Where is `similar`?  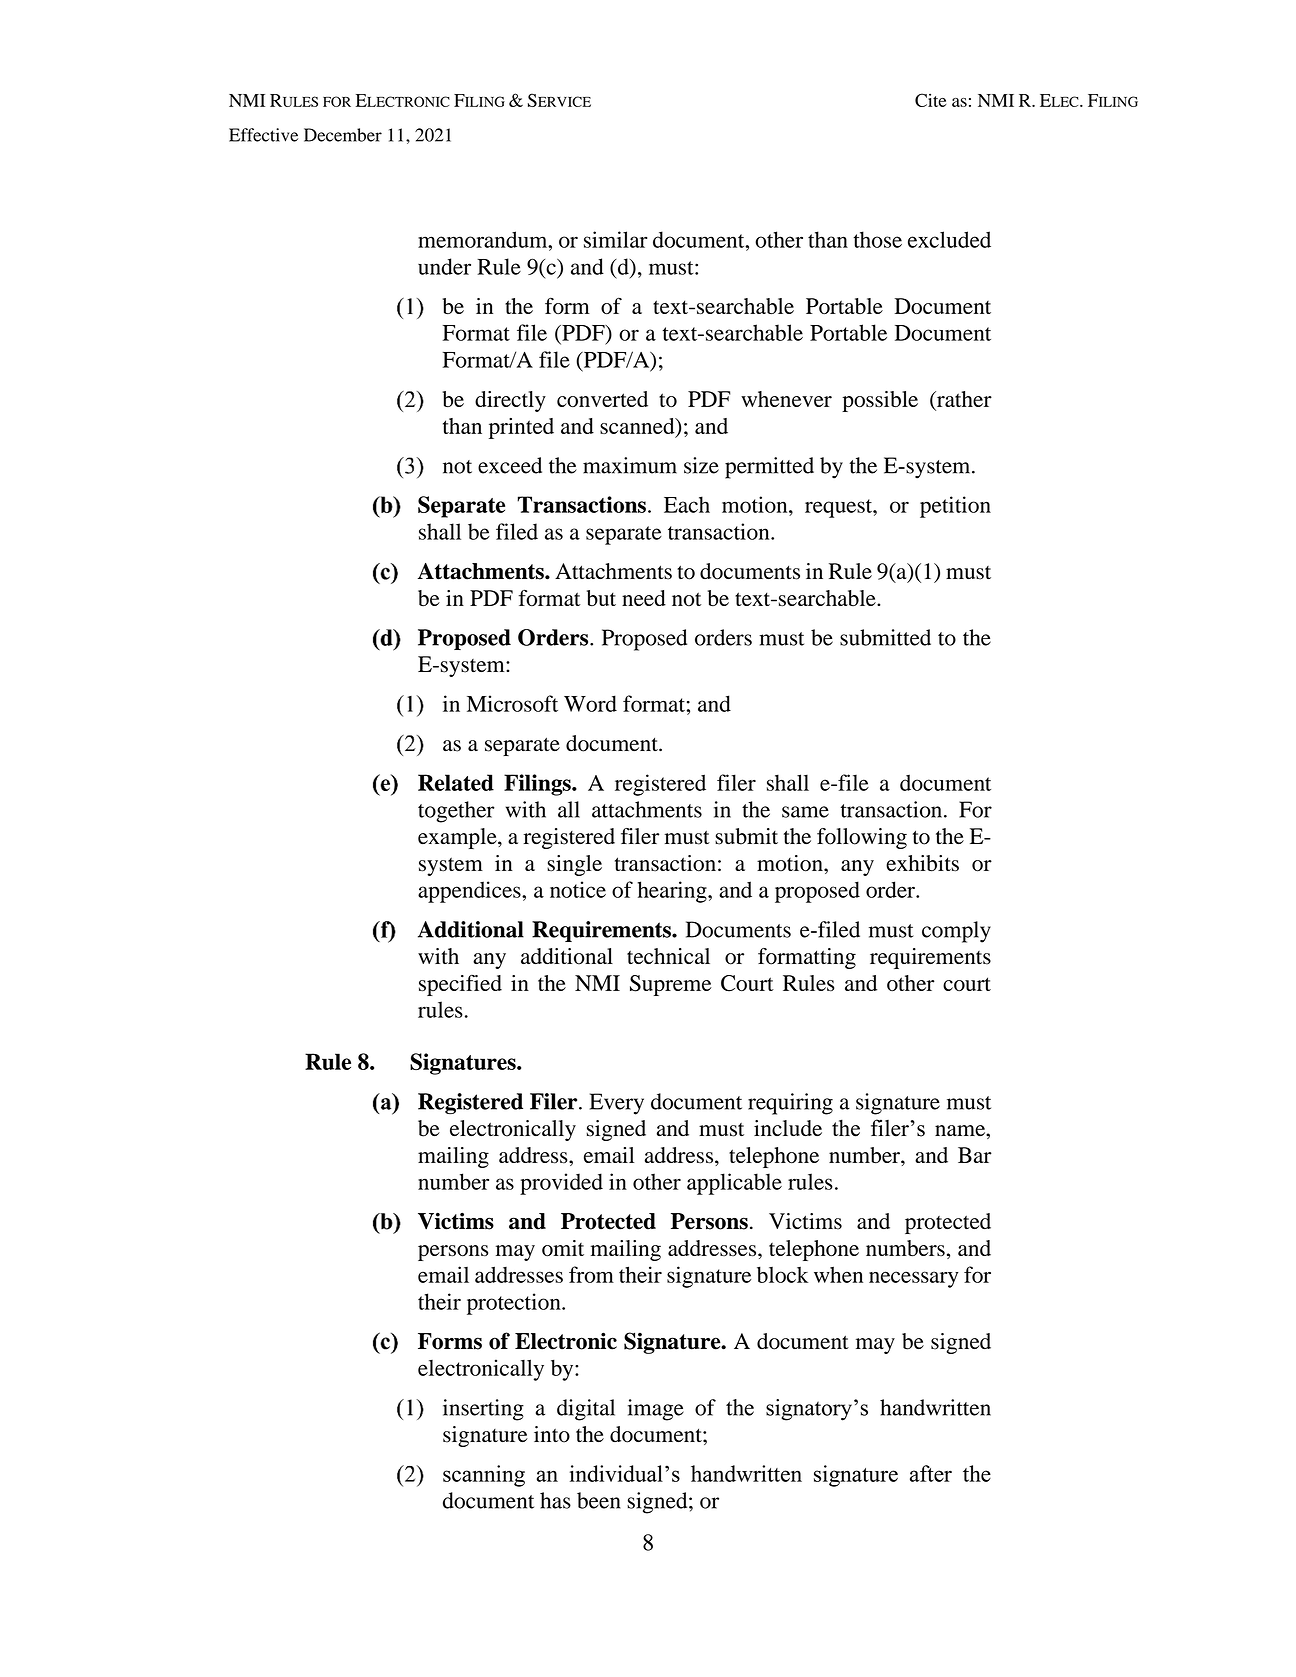 similar is located at coordinates (615, 239).
